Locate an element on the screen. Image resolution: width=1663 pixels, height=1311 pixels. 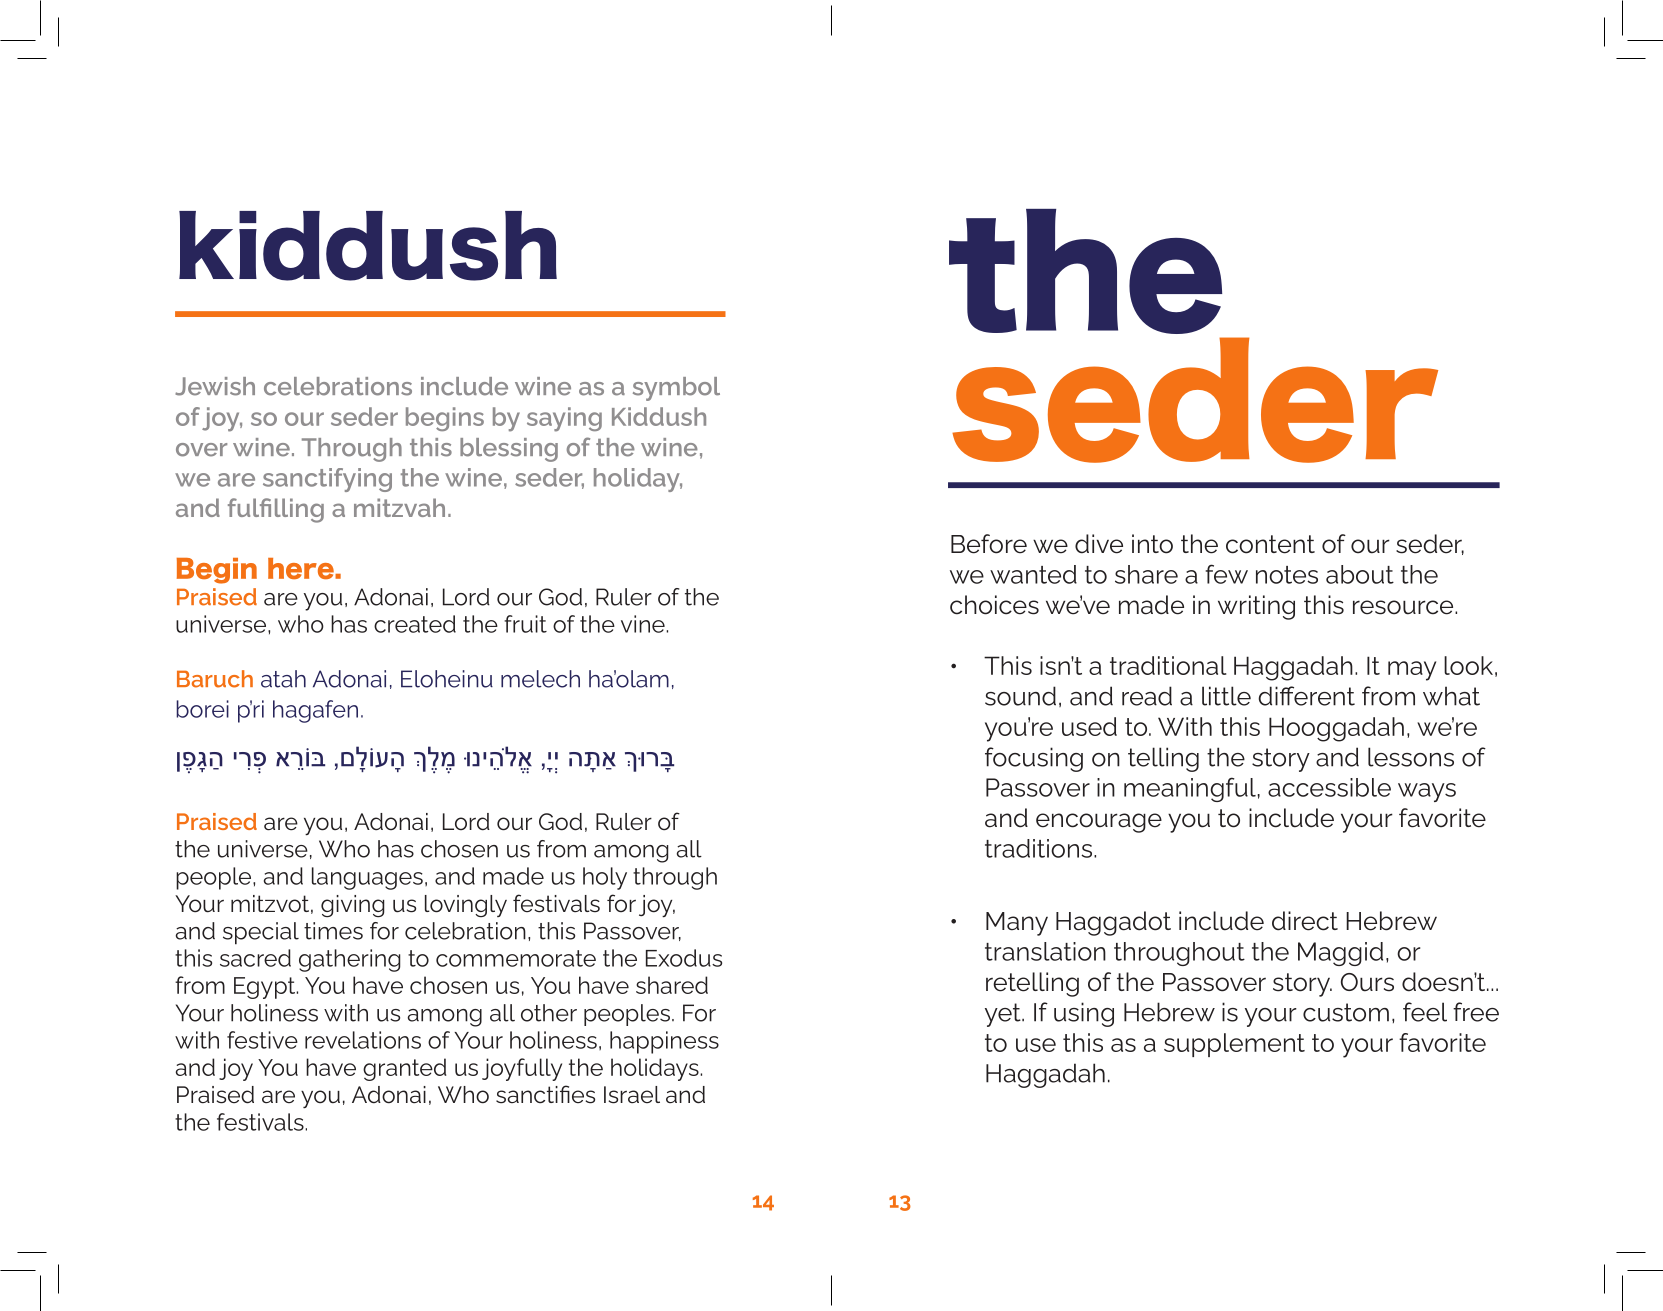
choices is located at coordinates (994, 605).
